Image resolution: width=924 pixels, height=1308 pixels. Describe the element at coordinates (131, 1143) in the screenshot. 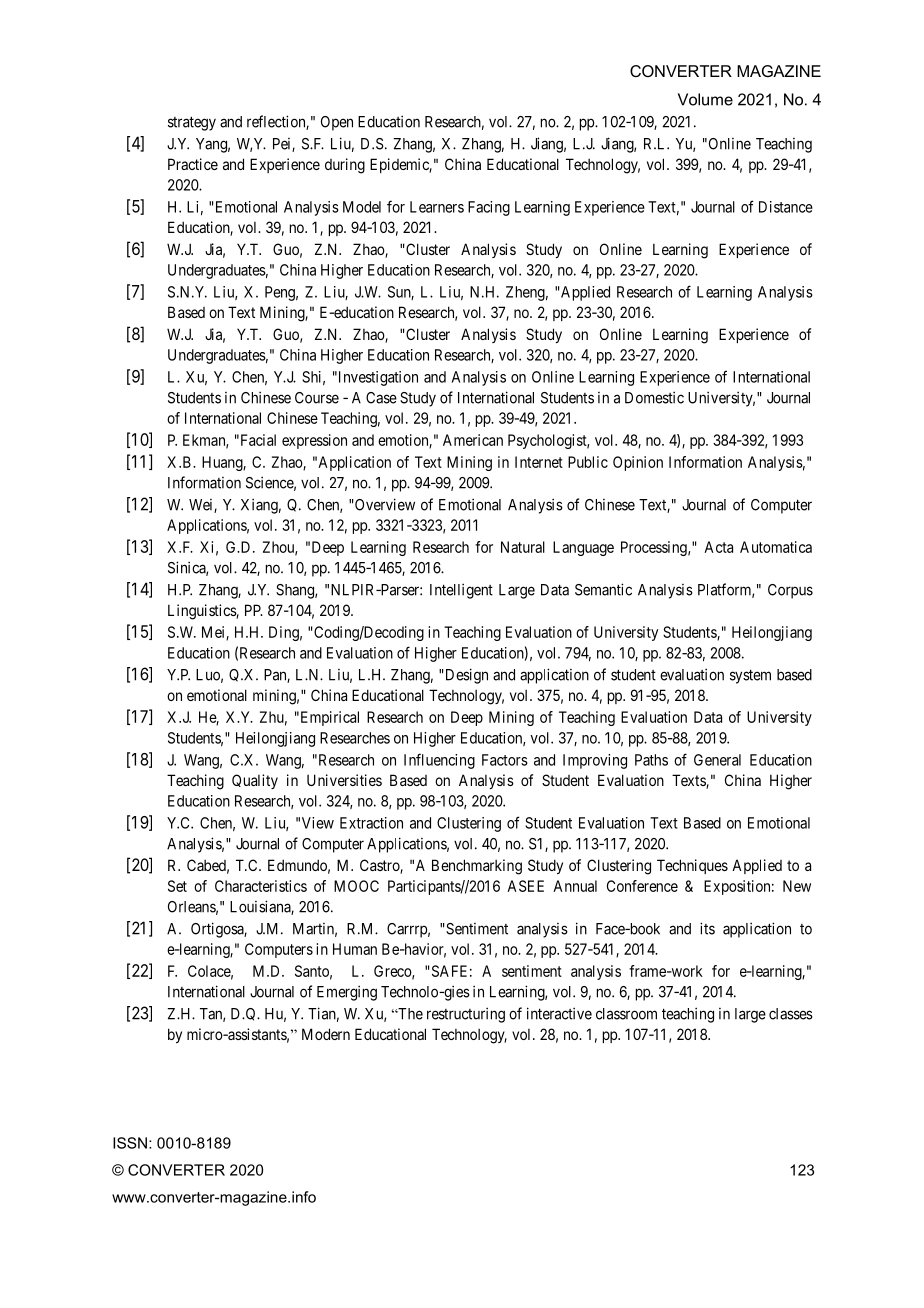

I see `ISSN` at that location.
